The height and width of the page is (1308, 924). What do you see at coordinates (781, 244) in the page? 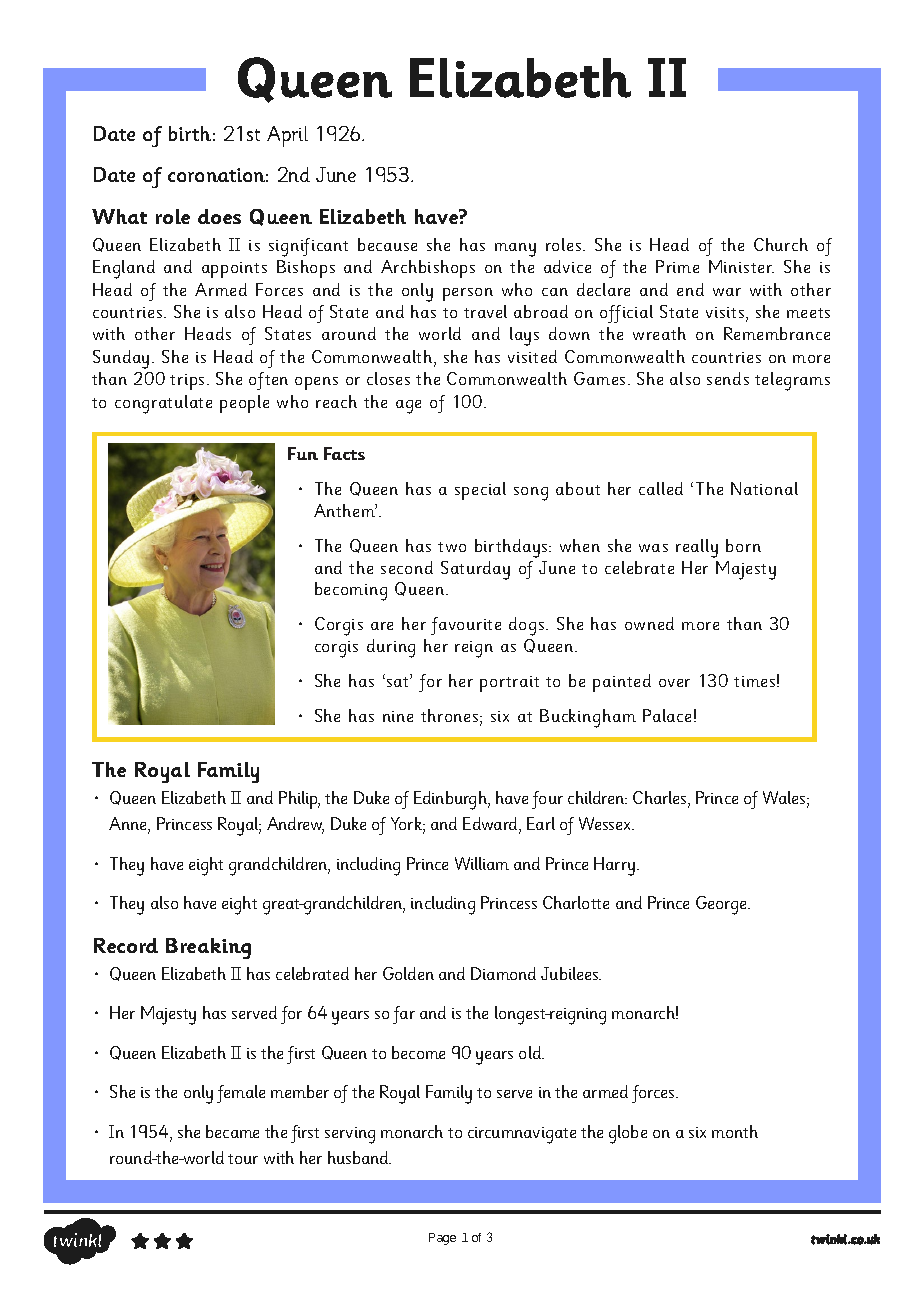
I see `Church` at bounding box center [781, 244].
